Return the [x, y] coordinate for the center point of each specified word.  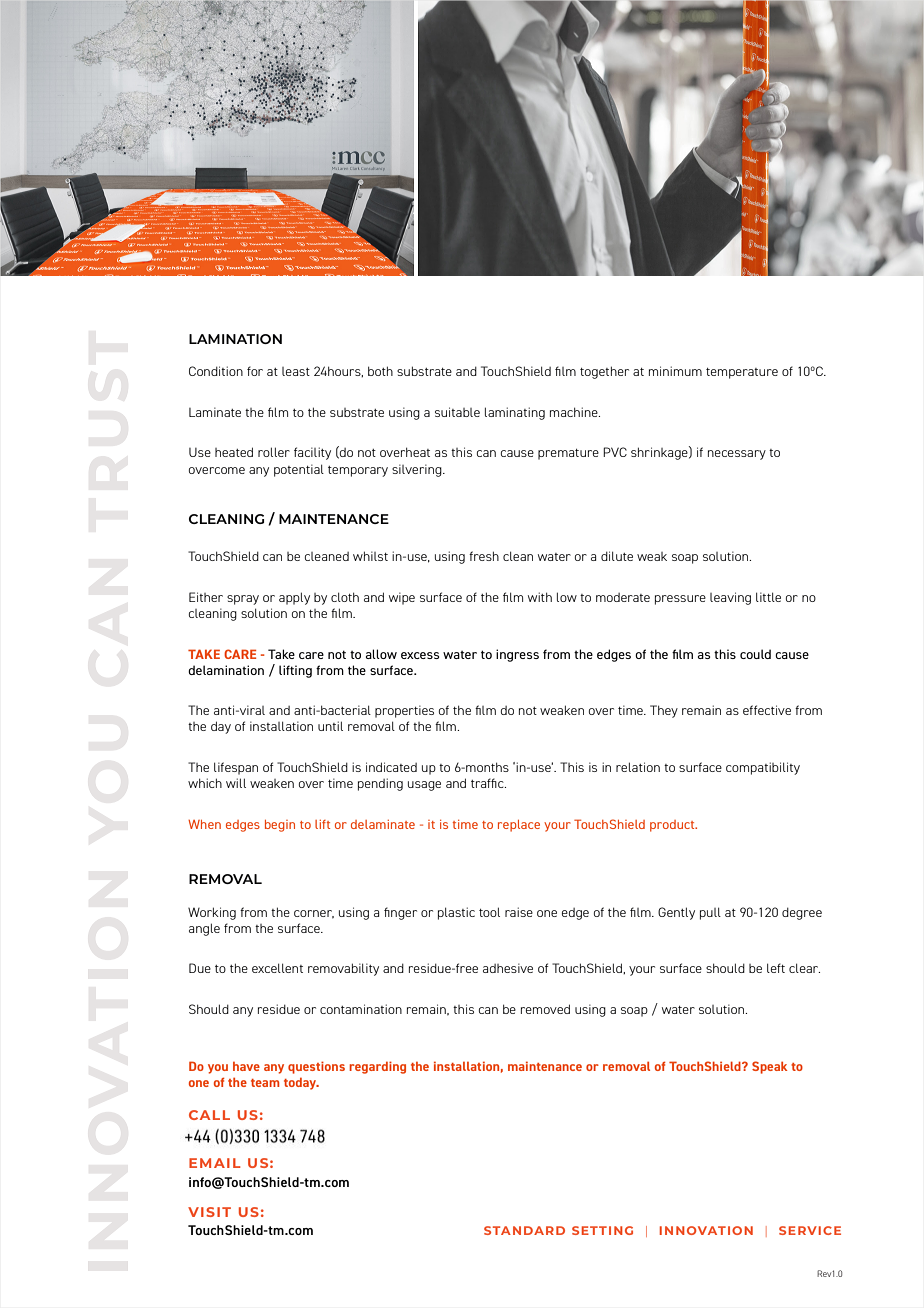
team [265, 1083]
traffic [488, 783]
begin [280, 826]
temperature [742, 373]
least [296, 371]
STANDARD [524, 1230]
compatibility [763, 768]
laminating [515, 413]
